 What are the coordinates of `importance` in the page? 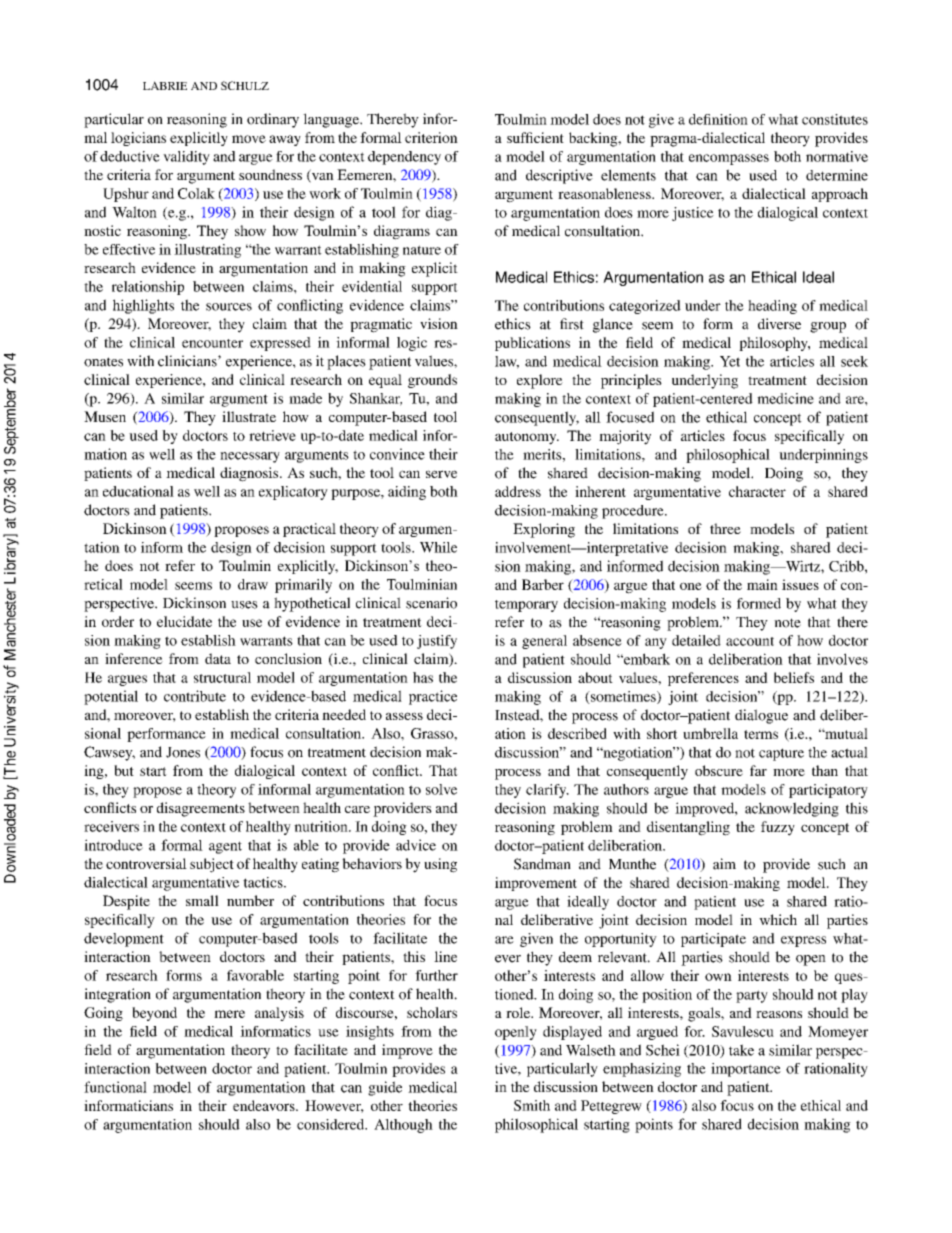 It's located at (746, 1070).
